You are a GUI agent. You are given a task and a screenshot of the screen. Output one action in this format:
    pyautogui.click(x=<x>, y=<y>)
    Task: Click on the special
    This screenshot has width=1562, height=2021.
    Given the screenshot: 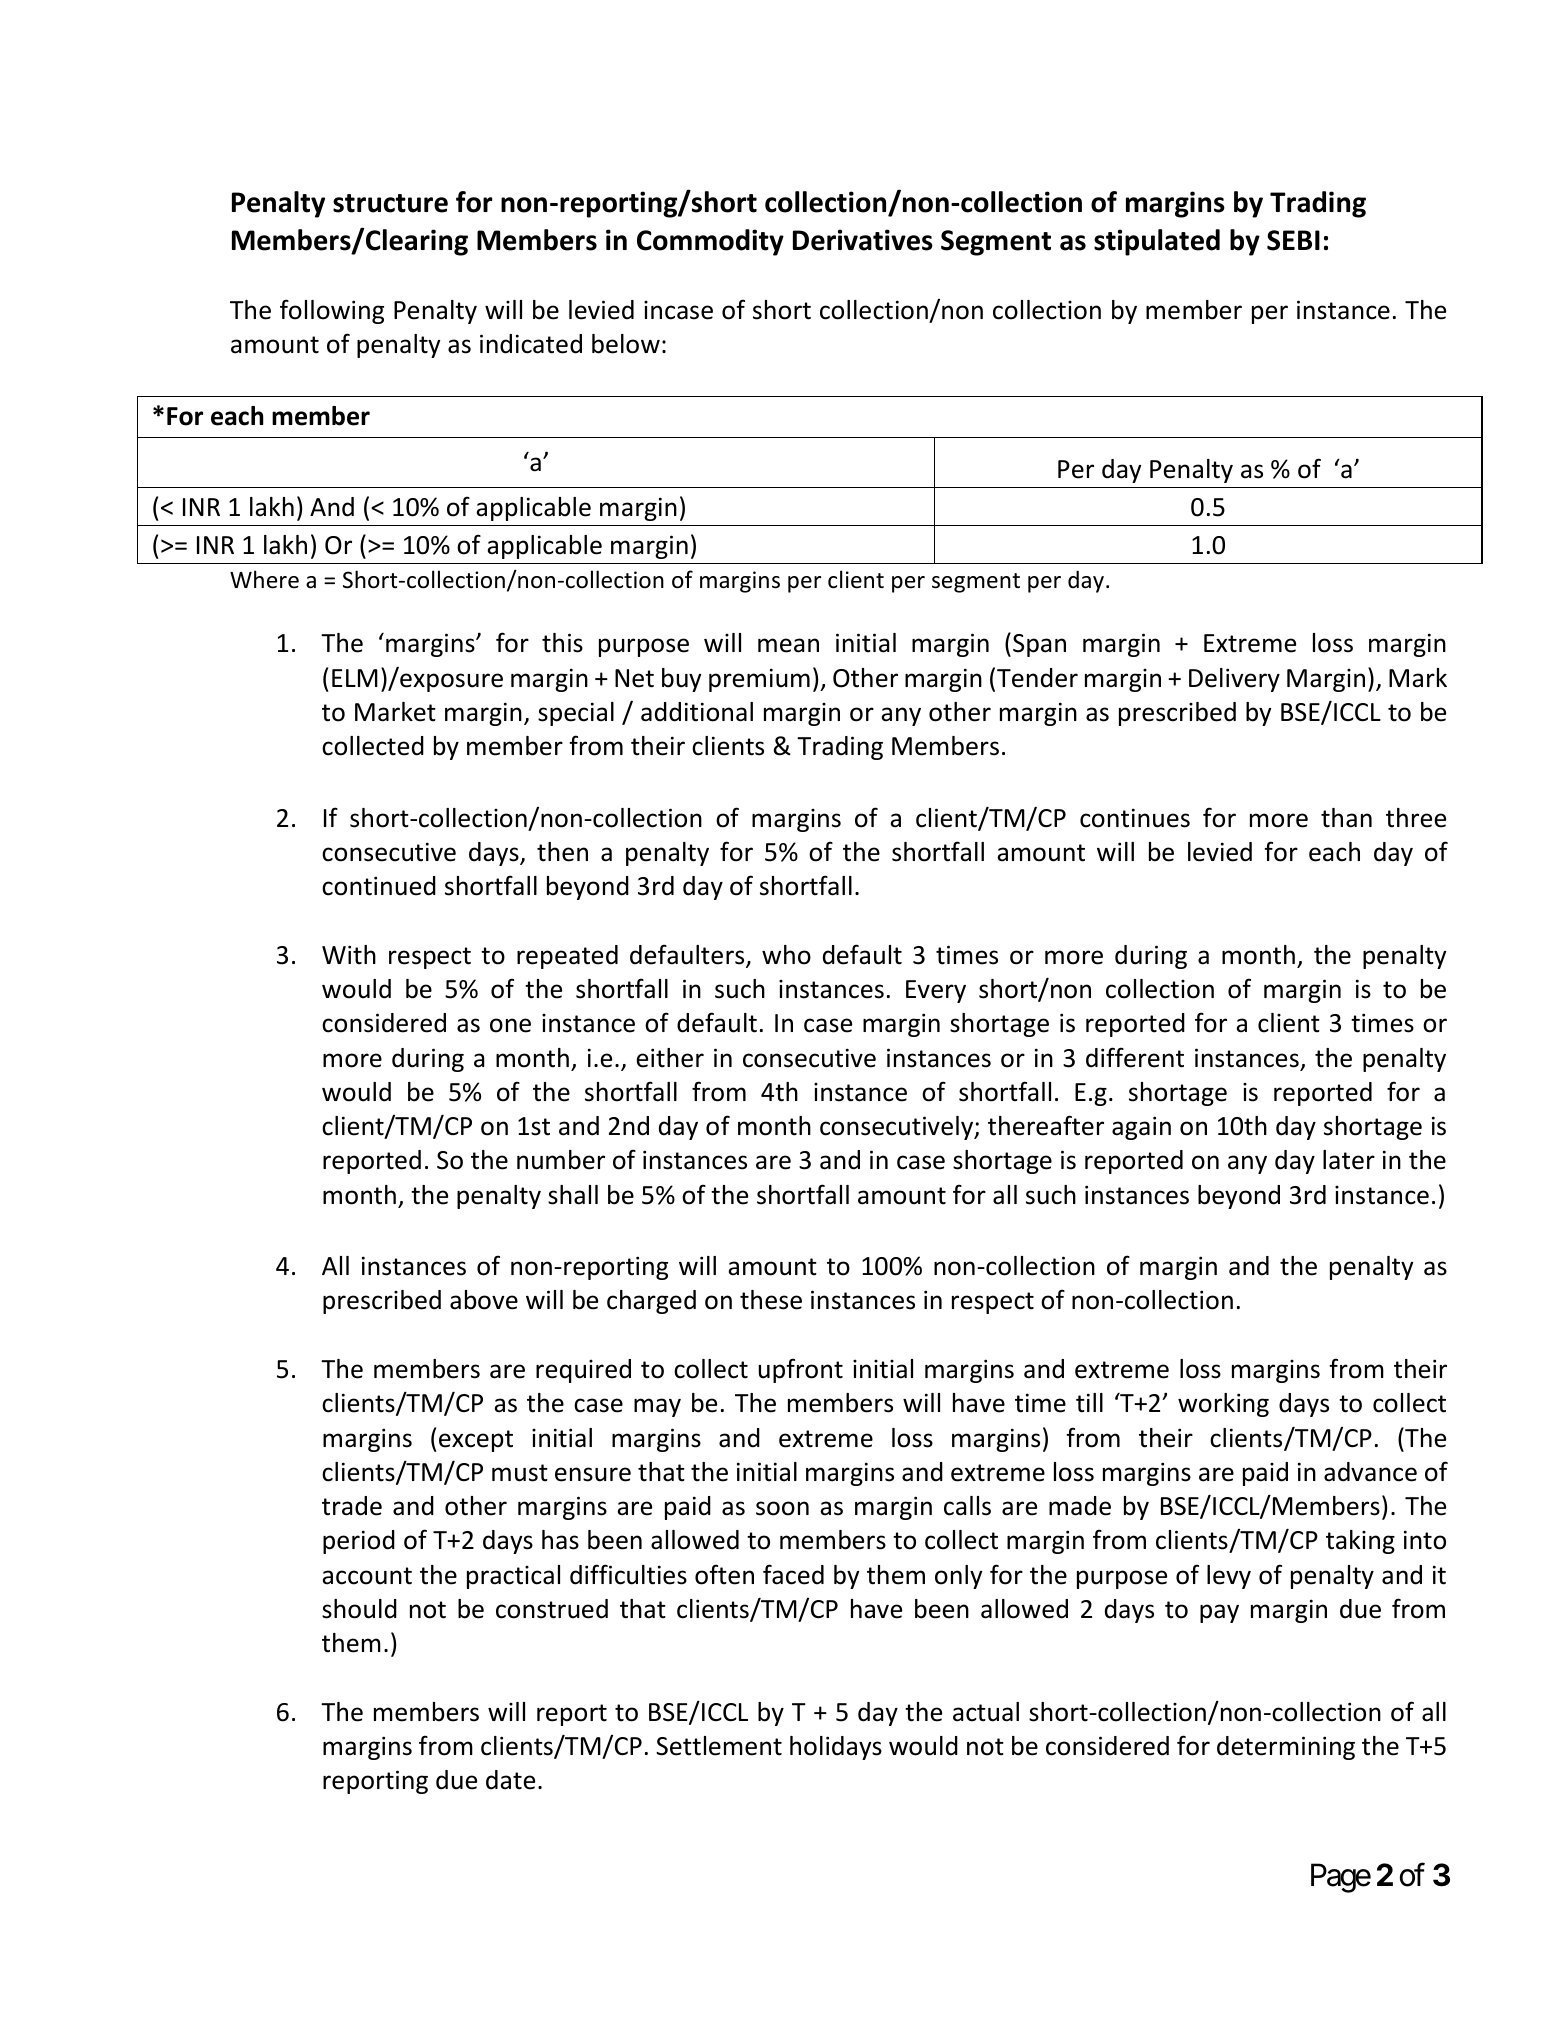 What is the action you would take?
    pyautogui.click(x=576, y=714)
